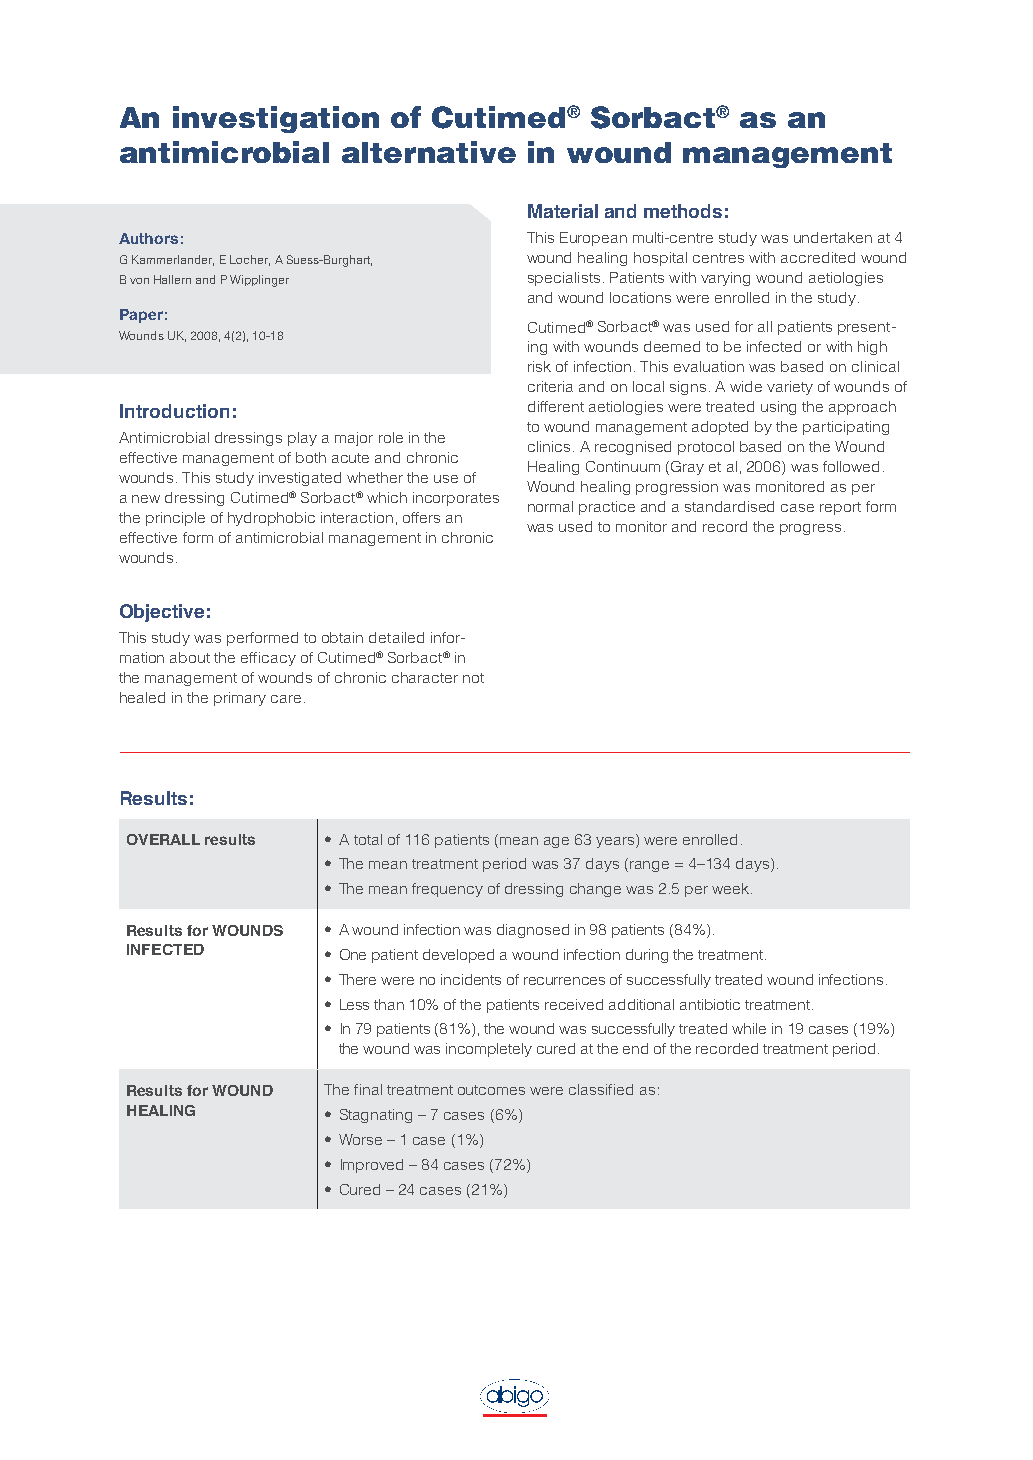 Image resolution: width=1033 pixels, height=1460 pixels. I want to click on OVERALL, so click(163, 839).
